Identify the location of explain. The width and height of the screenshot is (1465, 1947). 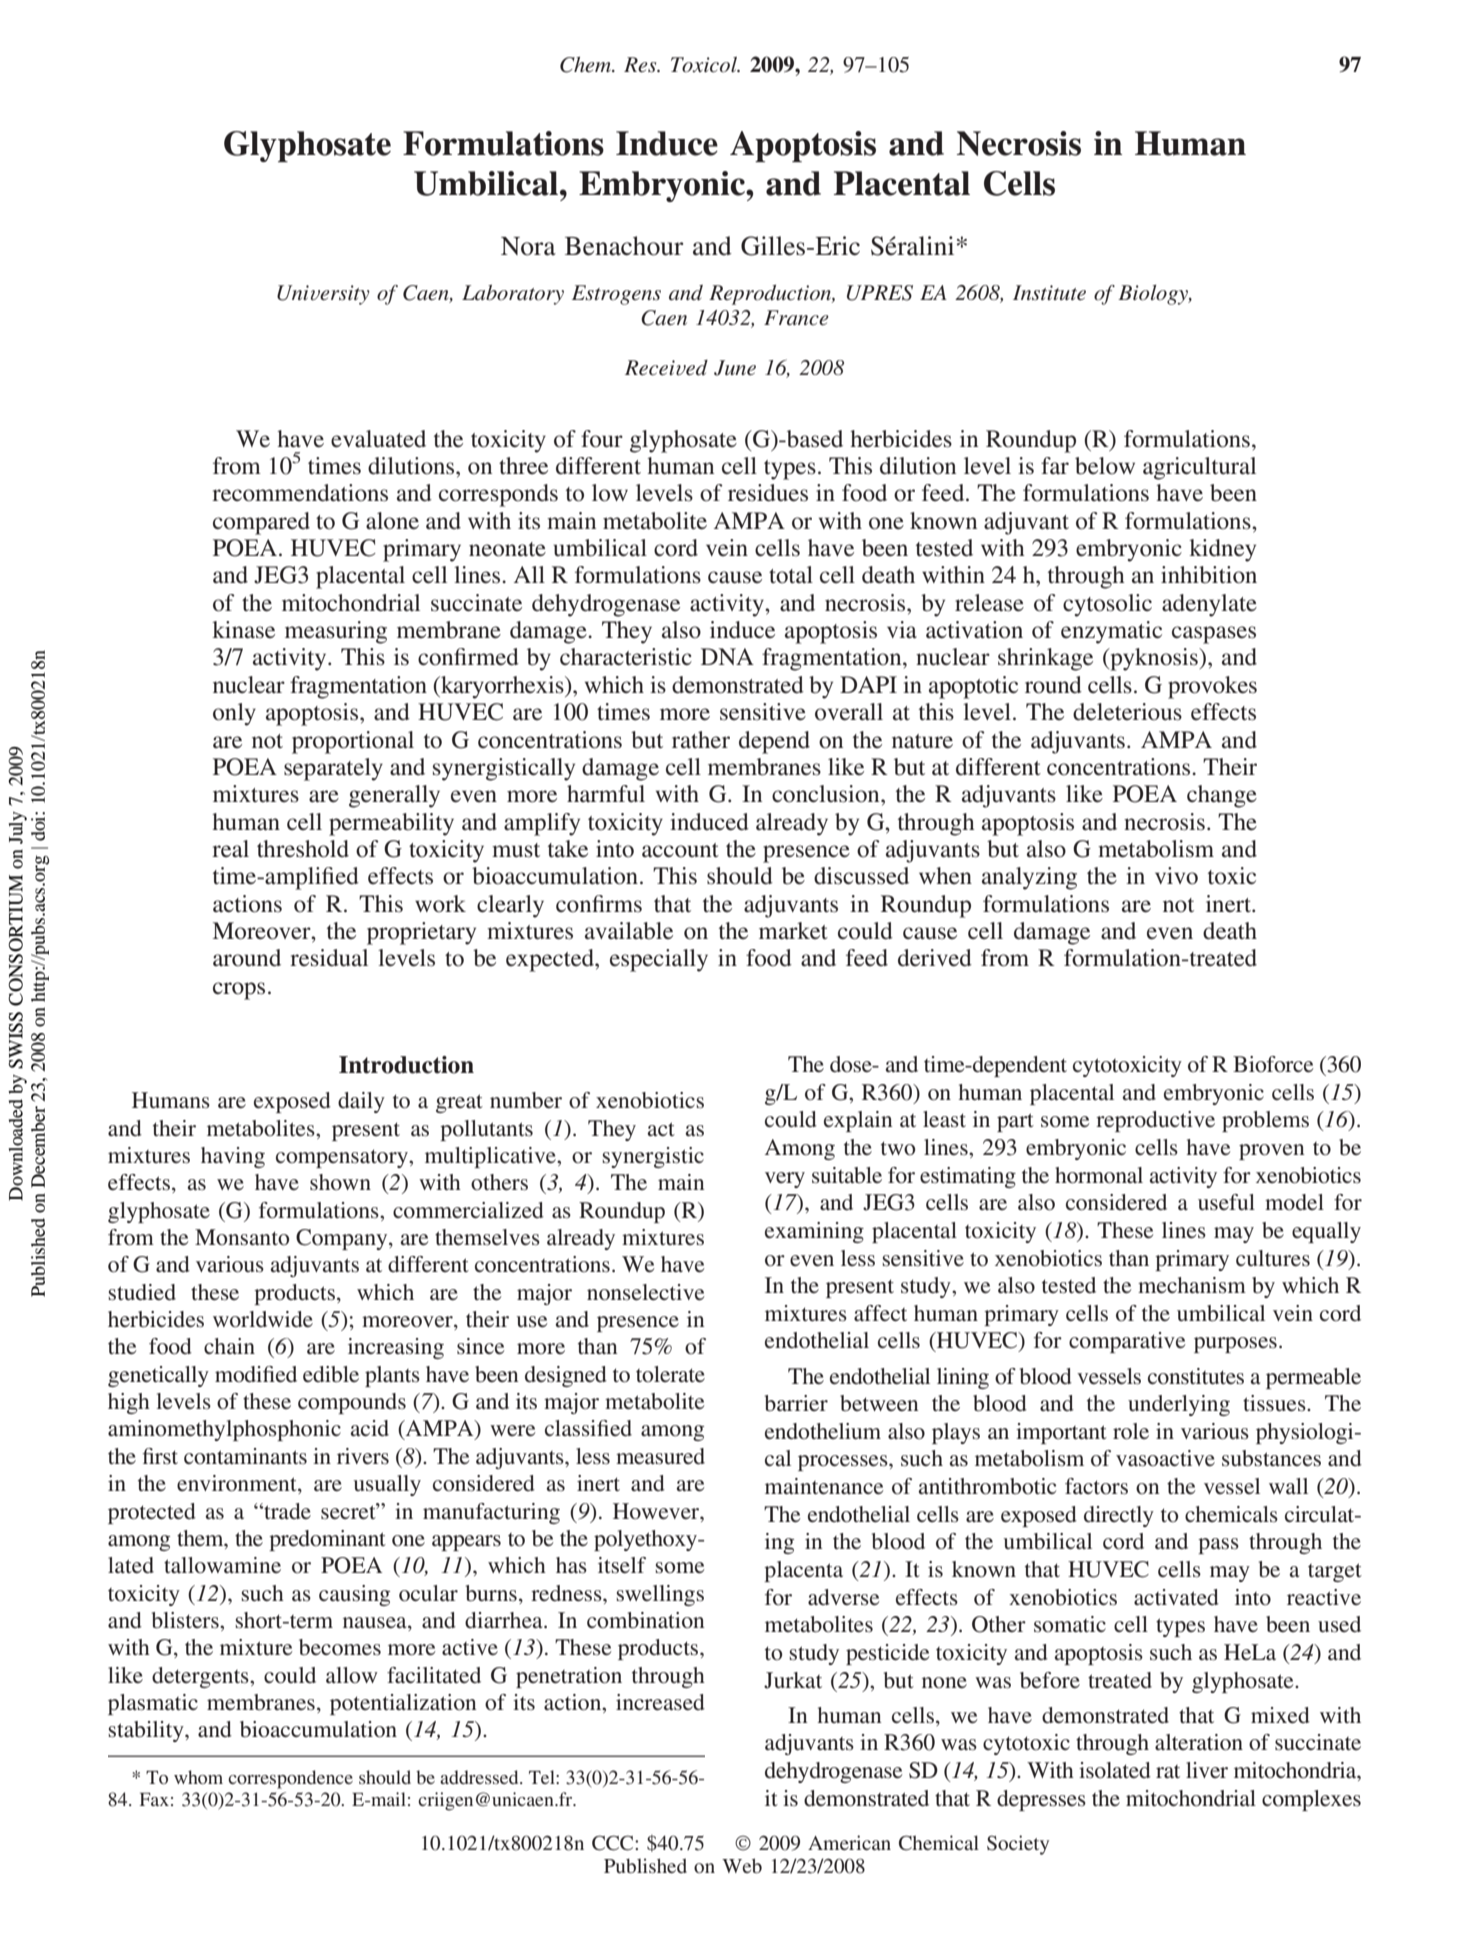
(858, 1121).
